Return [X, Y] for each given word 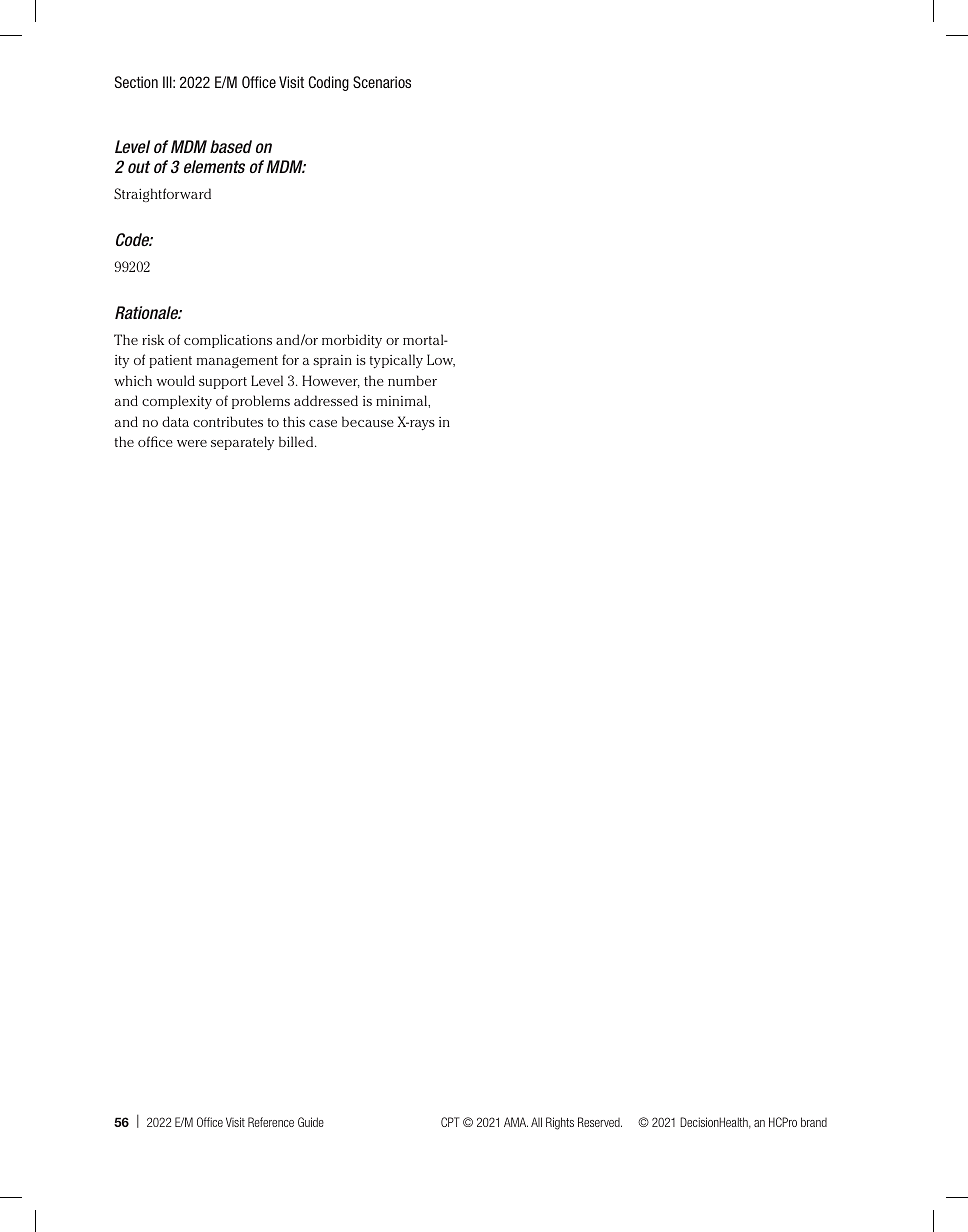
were [192, 443]
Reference [271, 1122]
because [368, 421]
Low [441, 360]
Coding [329, 83]
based [231, 146]
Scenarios [382, 82]
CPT [450, 1122]
